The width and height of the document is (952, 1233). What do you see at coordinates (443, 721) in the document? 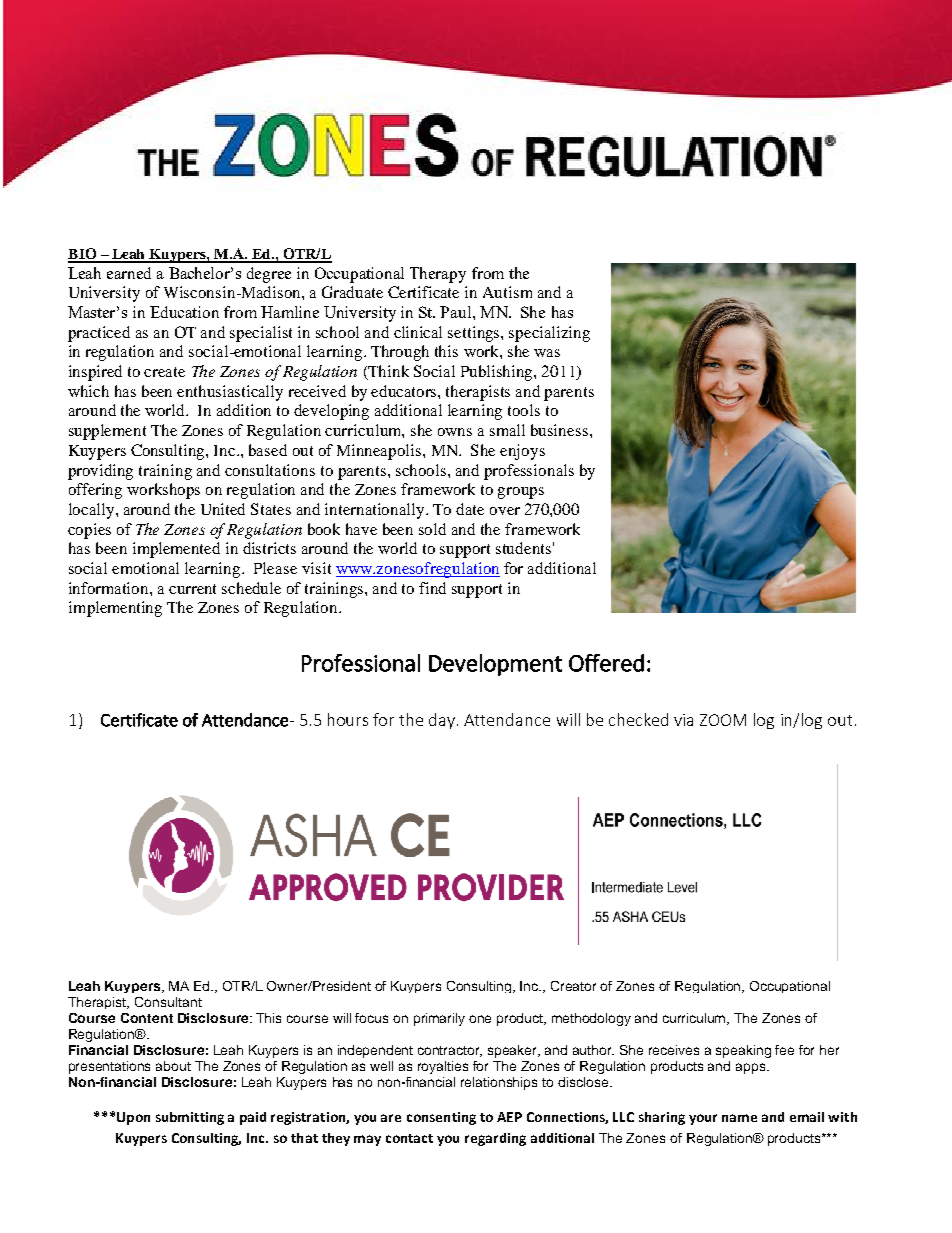
I see `day` at bounding box center [443, 721].
